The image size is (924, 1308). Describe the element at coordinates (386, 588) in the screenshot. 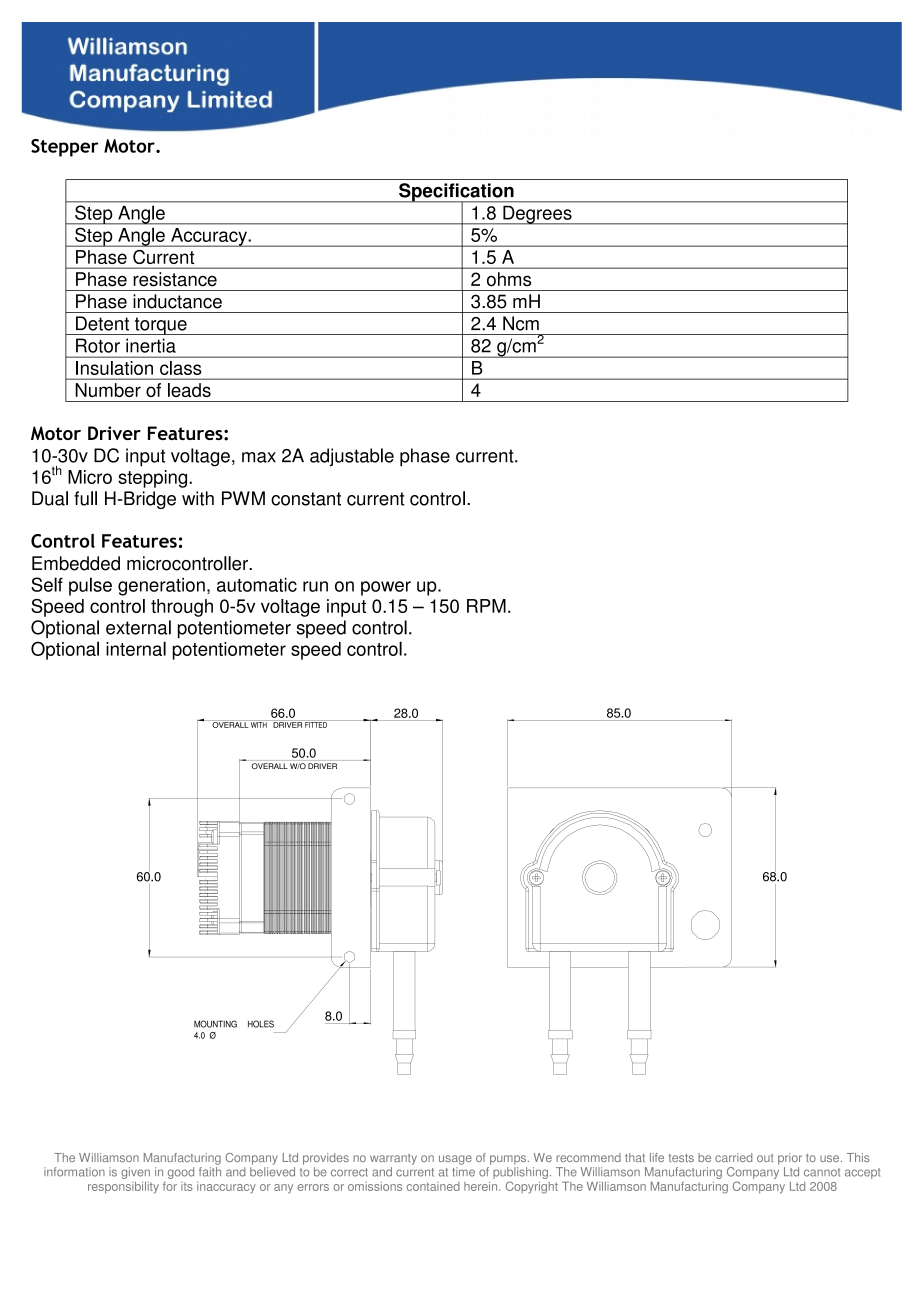

I see `power` at that location.
